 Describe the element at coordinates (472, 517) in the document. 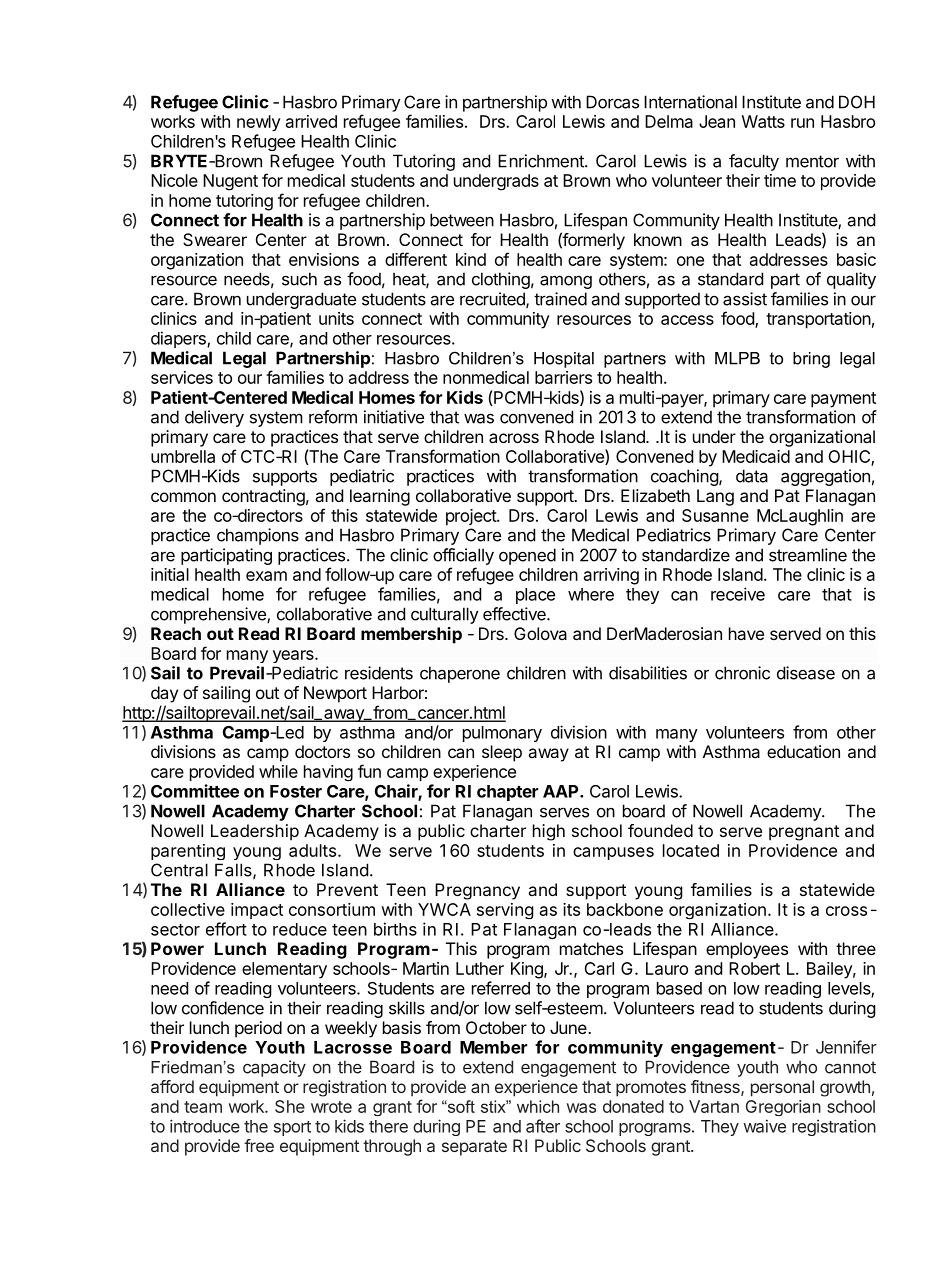

I see `project` at that location.
